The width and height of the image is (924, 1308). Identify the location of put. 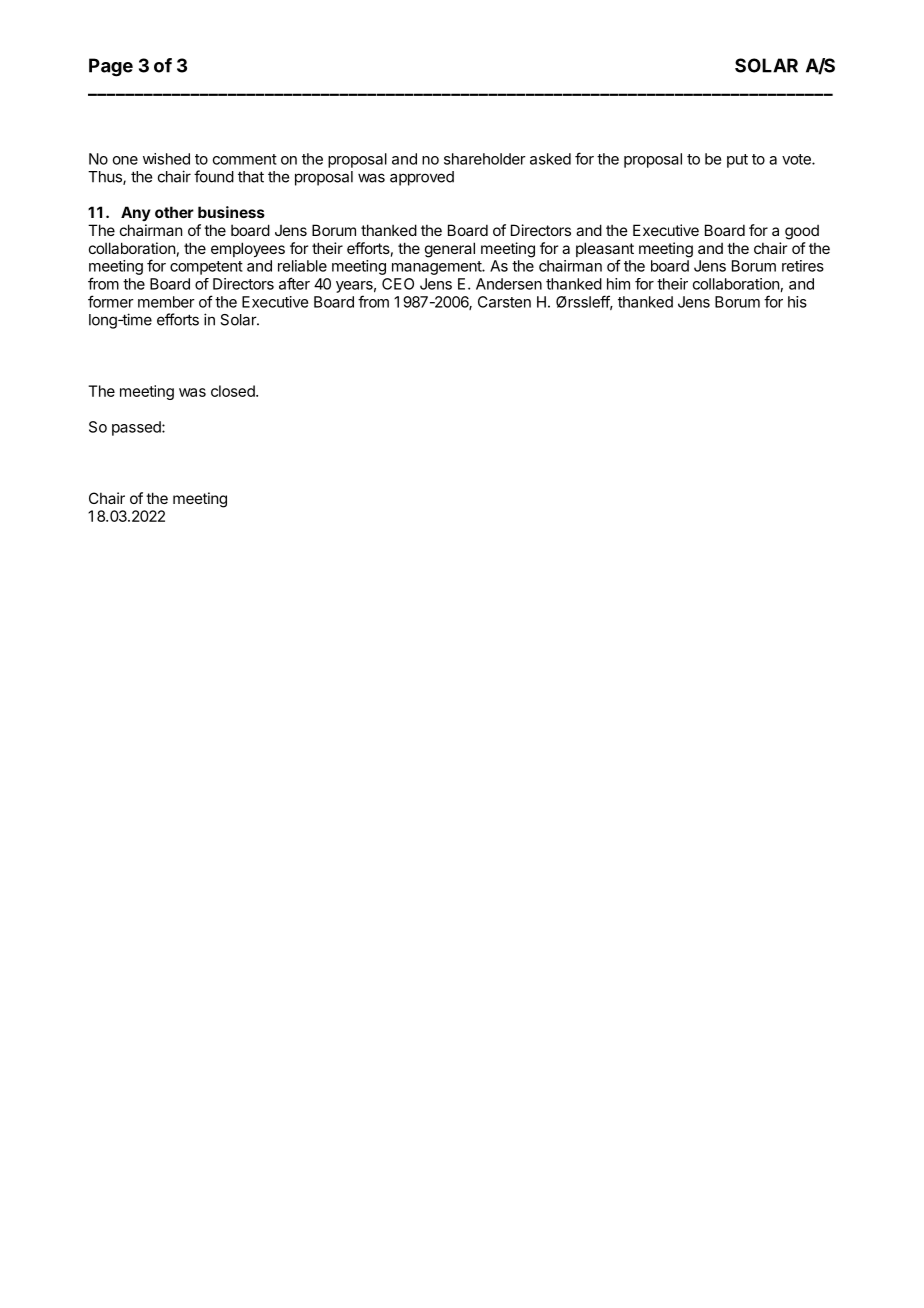
(737, 161).
